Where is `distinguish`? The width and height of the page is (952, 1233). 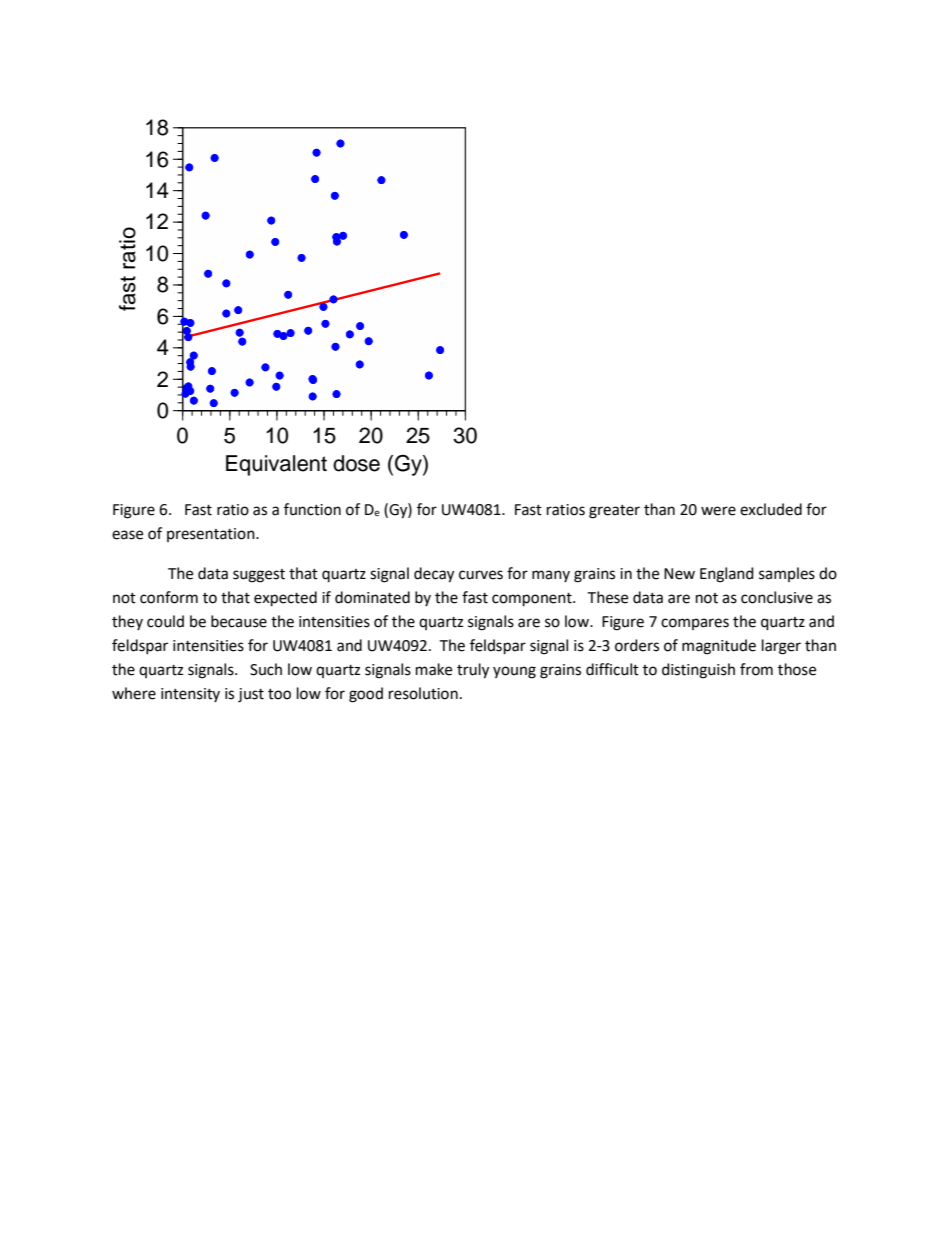
distinguish is located at coordinates (698, 671).
